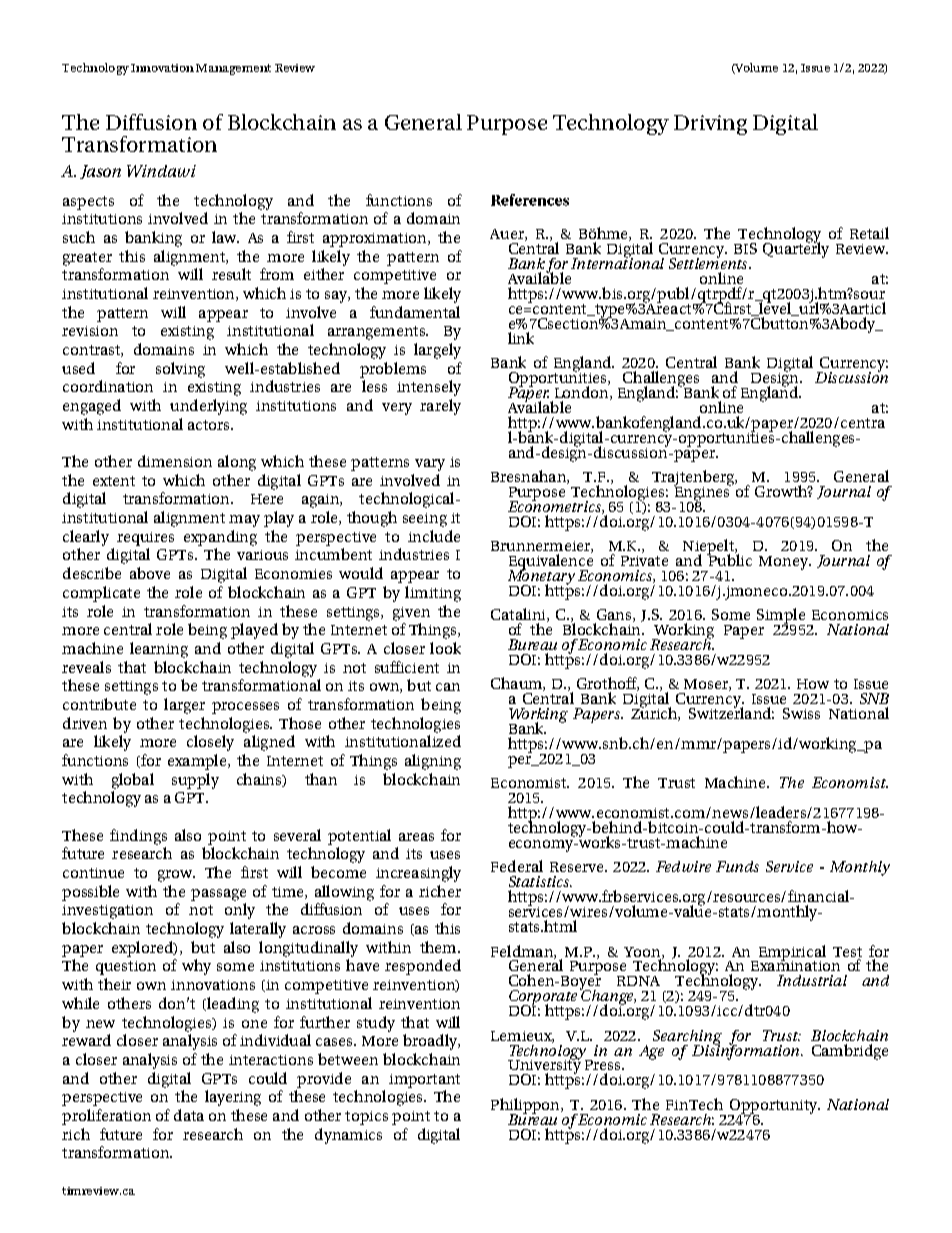 The height and width of the document is (1233, 952). What do you see at coordinates (737, 866) in the document?
I see `Funds` at bounding box center [737, 866].
